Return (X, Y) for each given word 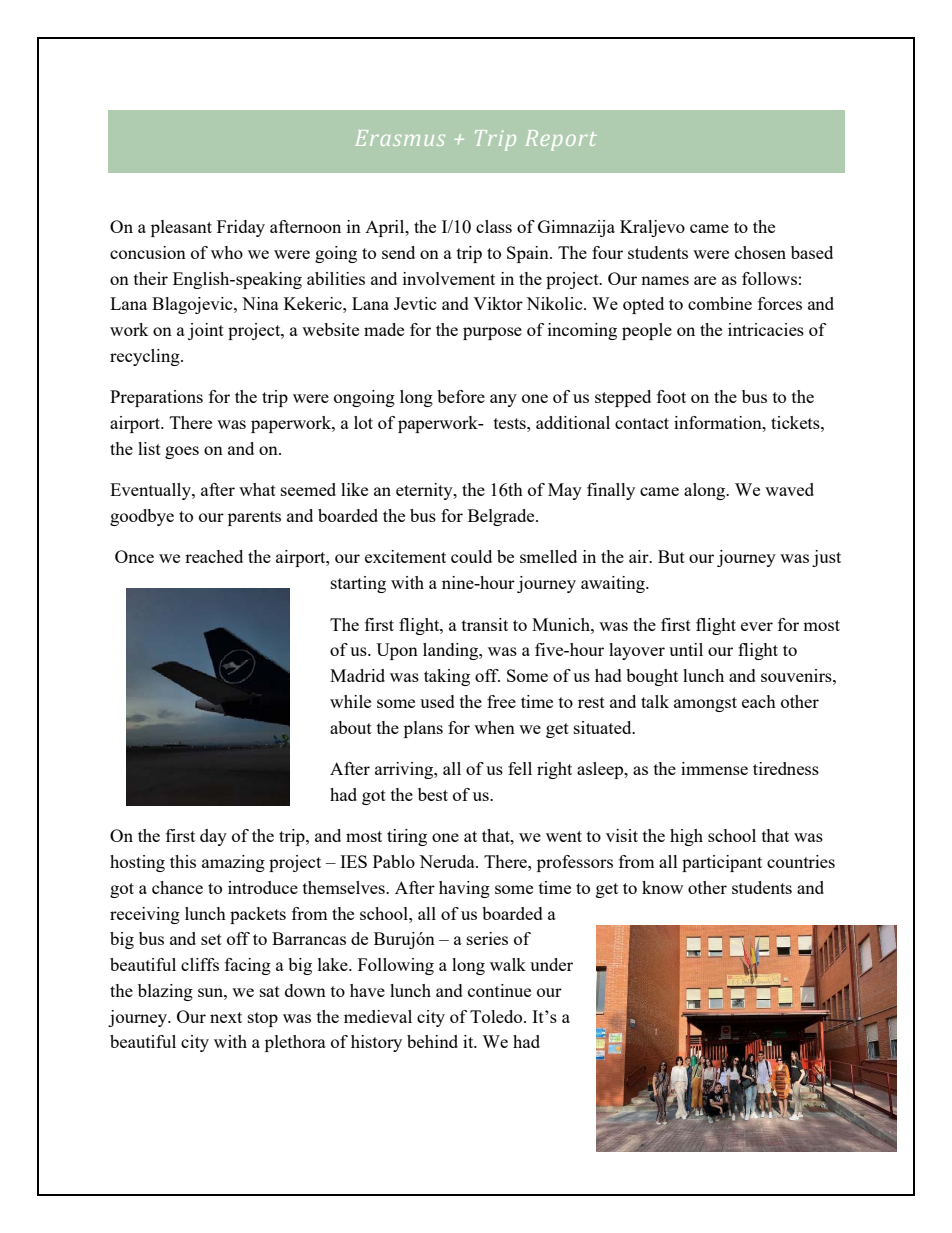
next (226, 1017)
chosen (760, 252)
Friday (241, 228)
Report (561, 140)
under (551, 964)
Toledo (497, 1016)
